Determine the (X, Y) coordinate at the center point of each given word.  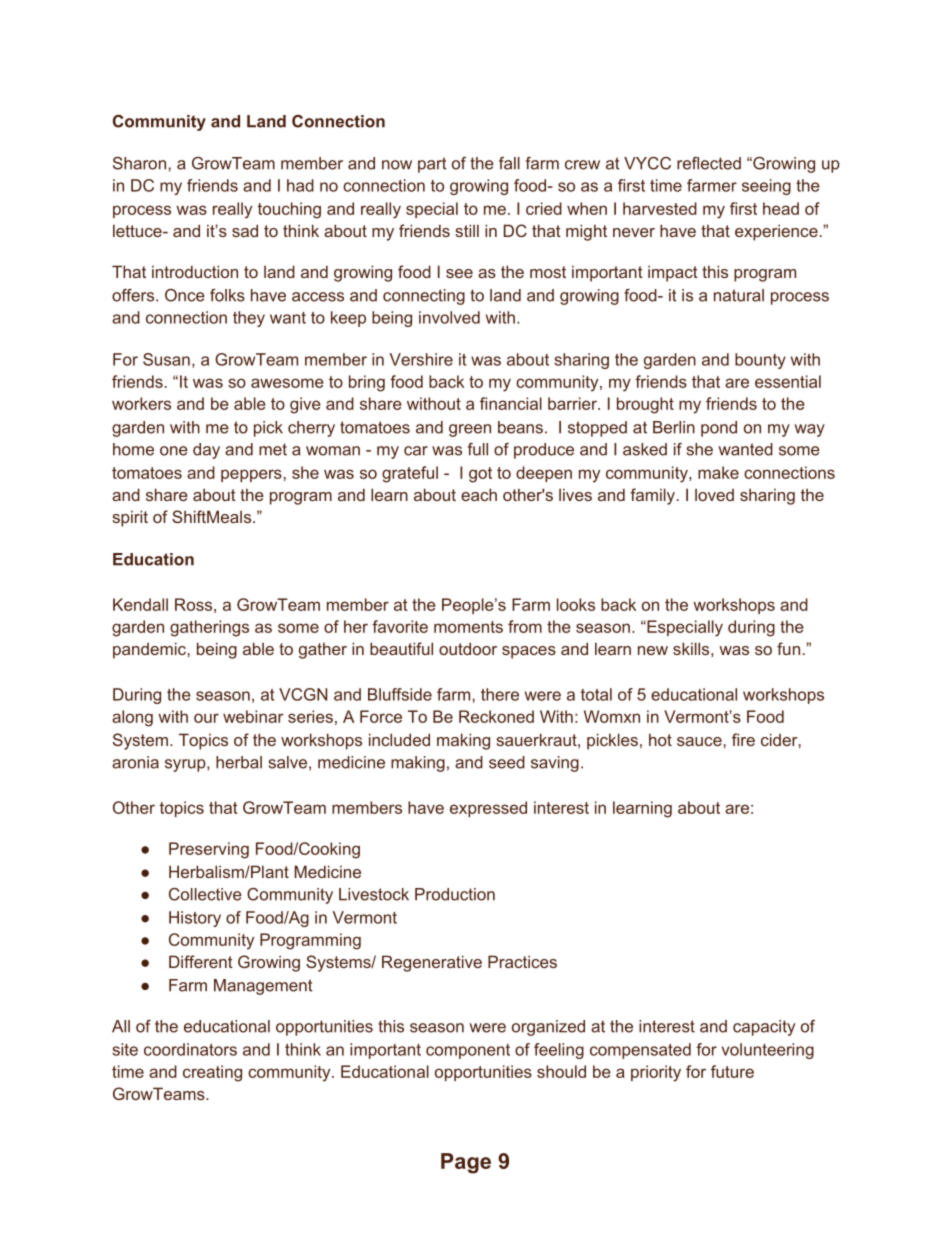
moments (468, 627)
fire (743, 739)
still (467, 230)
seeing (766, 187)
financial (511, 403)
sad (245, 230)
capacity (764, 1028)
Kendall (140, 604)
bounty (760, 361)
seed (507, 762)
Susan (166, 359)
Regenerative (432, 963)
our (206, 718)
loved (714, 494)
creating (212, 1073)
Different (201, 961)
